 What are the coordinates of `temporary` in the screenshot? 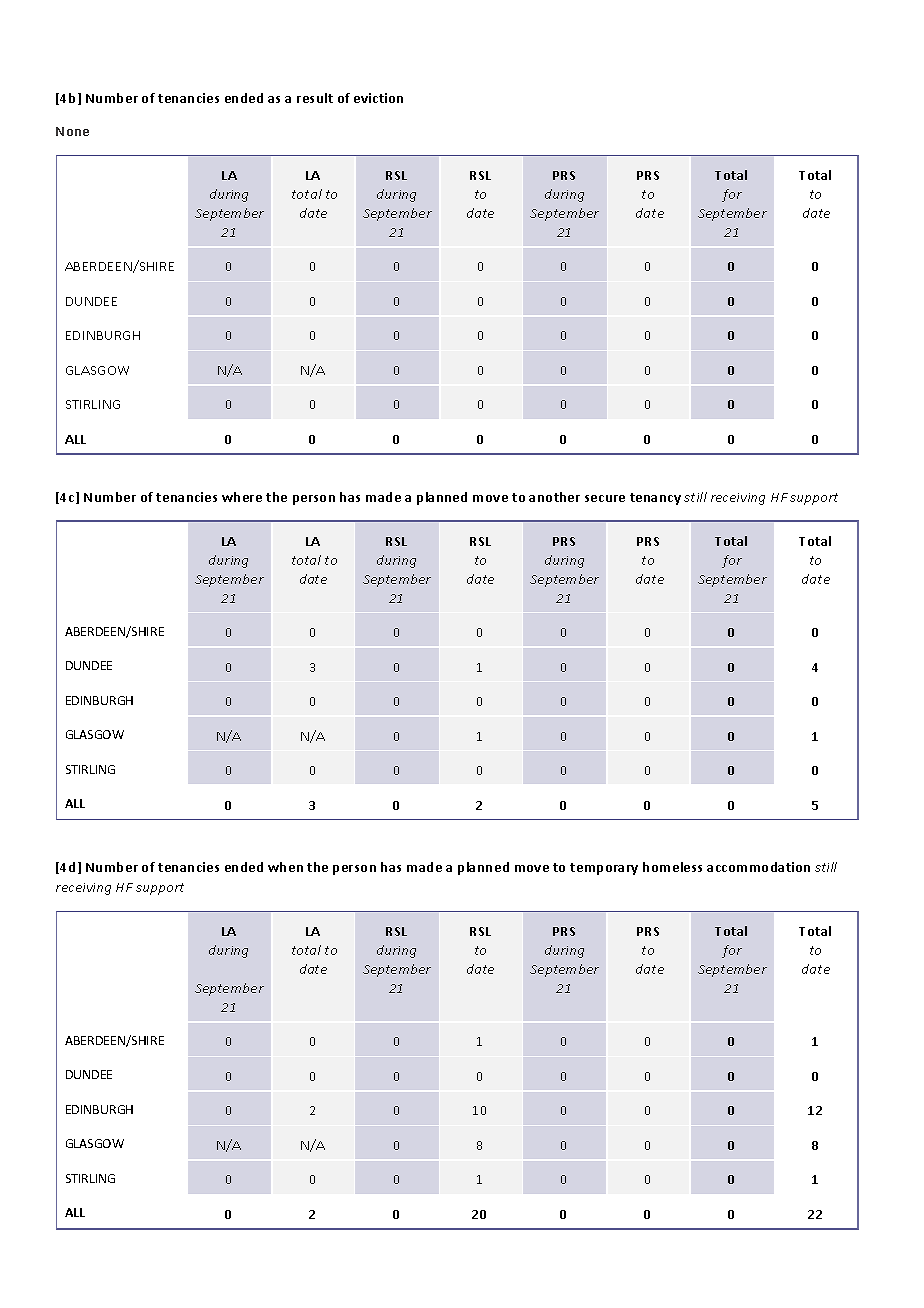 It's located at (604, 869).
